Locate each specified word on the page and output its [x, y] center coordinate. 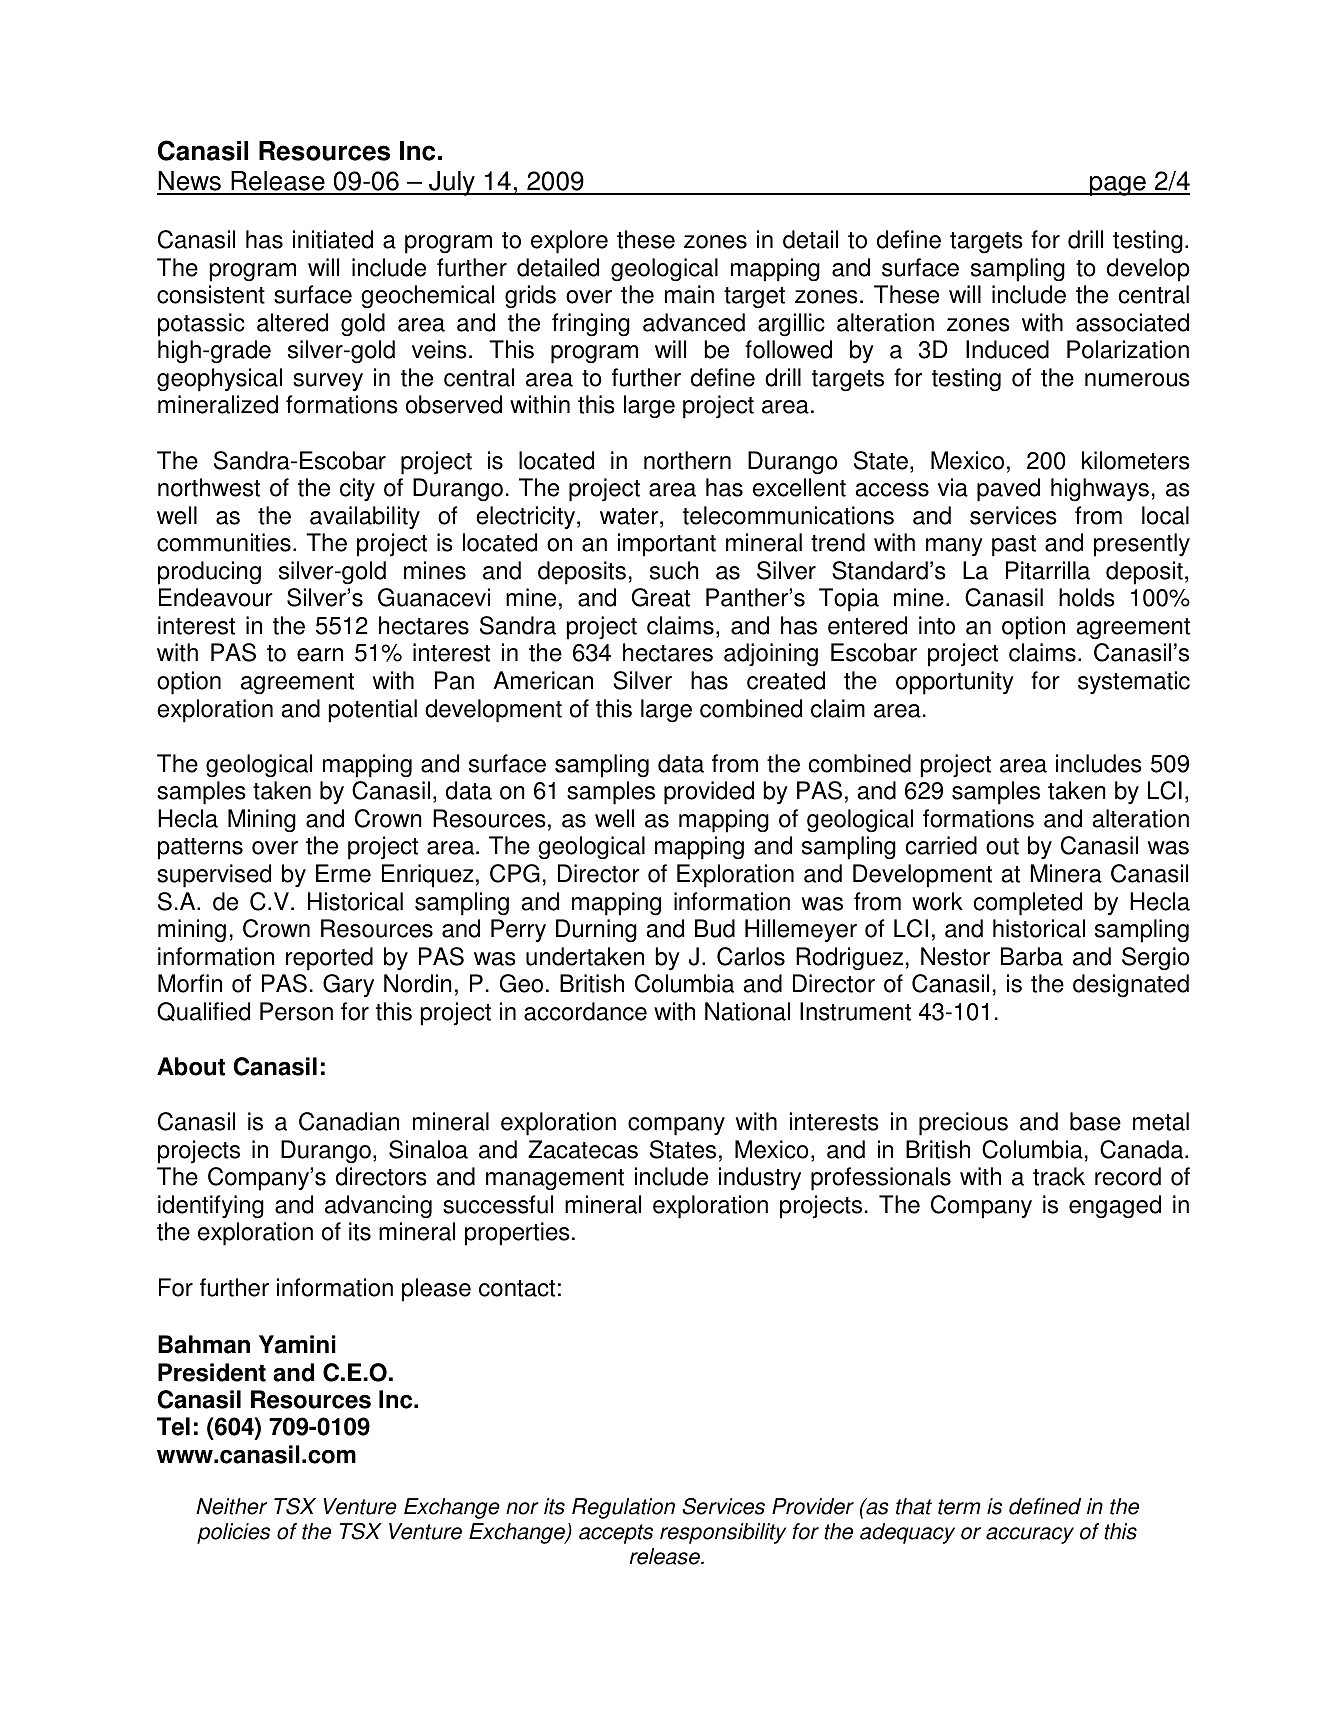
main [689, 294]
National [747, 1011]
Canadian [349, 1121]
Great [661, 597]
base [1095, 1121]
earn [320, 655]
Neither [231, 1506]
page [1118, 186]
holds [1087, 597]
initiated [333, 239]
